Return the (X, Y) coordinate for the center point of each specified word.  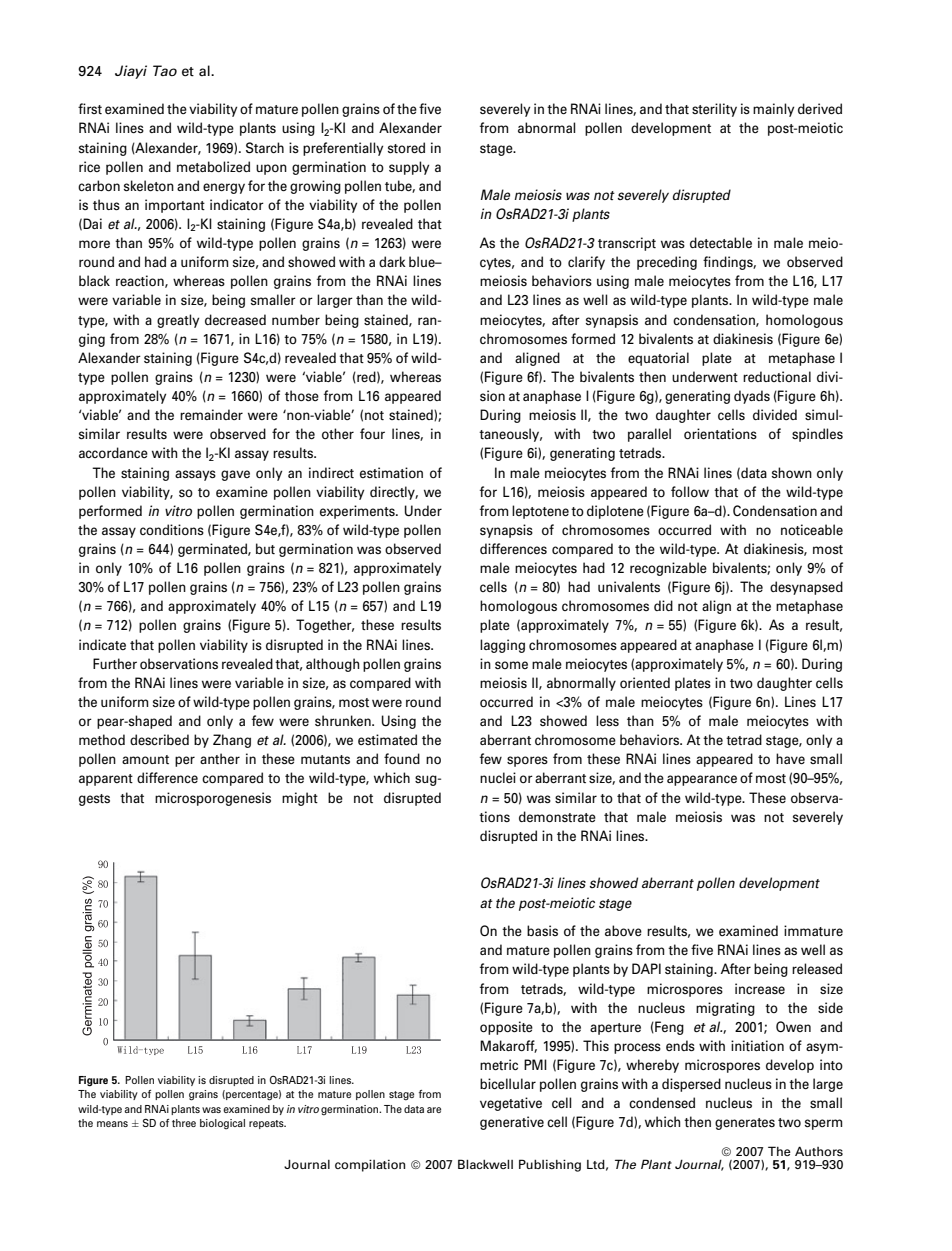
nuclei (498, 777)
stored (406, 147)
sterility (714, 110)
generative (512, 1123)
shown (792, 472)
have (790, 758)
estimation (391, 472)
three (184, 1123)
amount (145, 759)
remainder (211, 414)
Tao (165, 70)
